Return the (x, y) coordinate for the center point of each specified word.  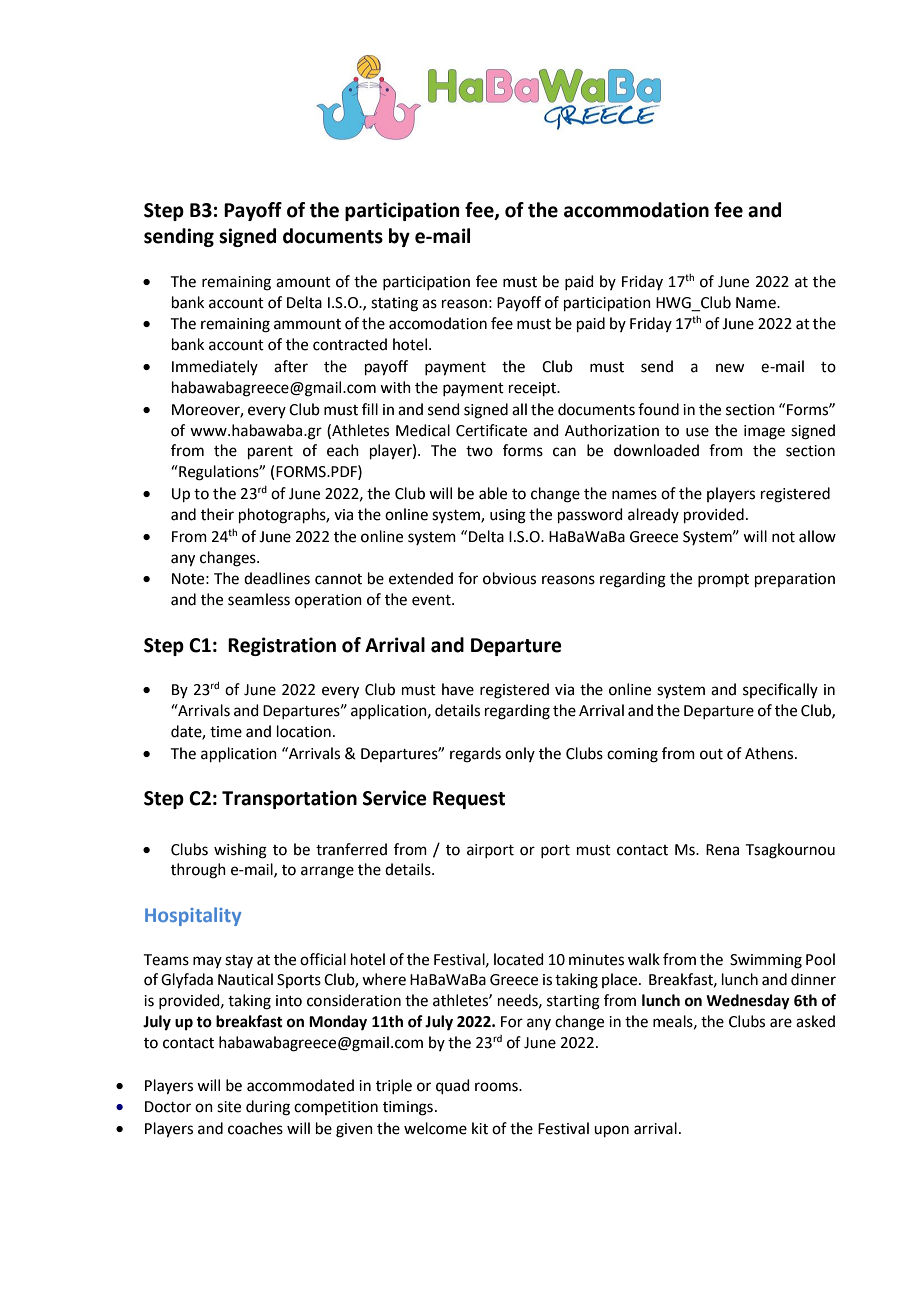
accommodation (636, 210)
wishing (240, 851)
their (217, 514)
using (508, 516)
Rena (722, 850)
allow (817, 536)
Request (469, 800)
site (229, 1107)
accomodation (438, 323)
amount (303, 282)
